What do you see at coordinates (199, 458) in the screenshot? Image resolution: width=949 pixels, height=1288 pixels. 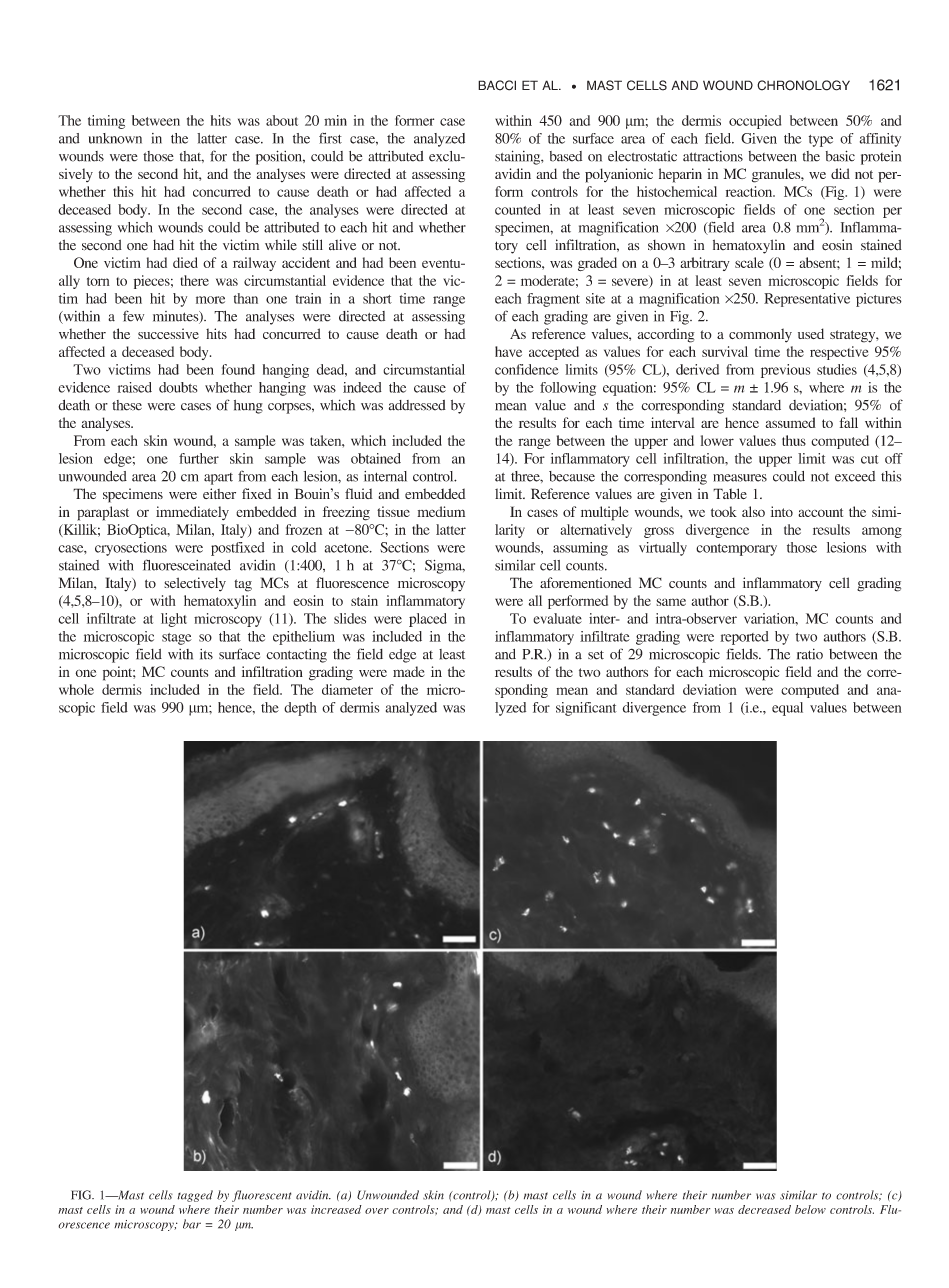 I see `further` at bounding box center [199, 458].
